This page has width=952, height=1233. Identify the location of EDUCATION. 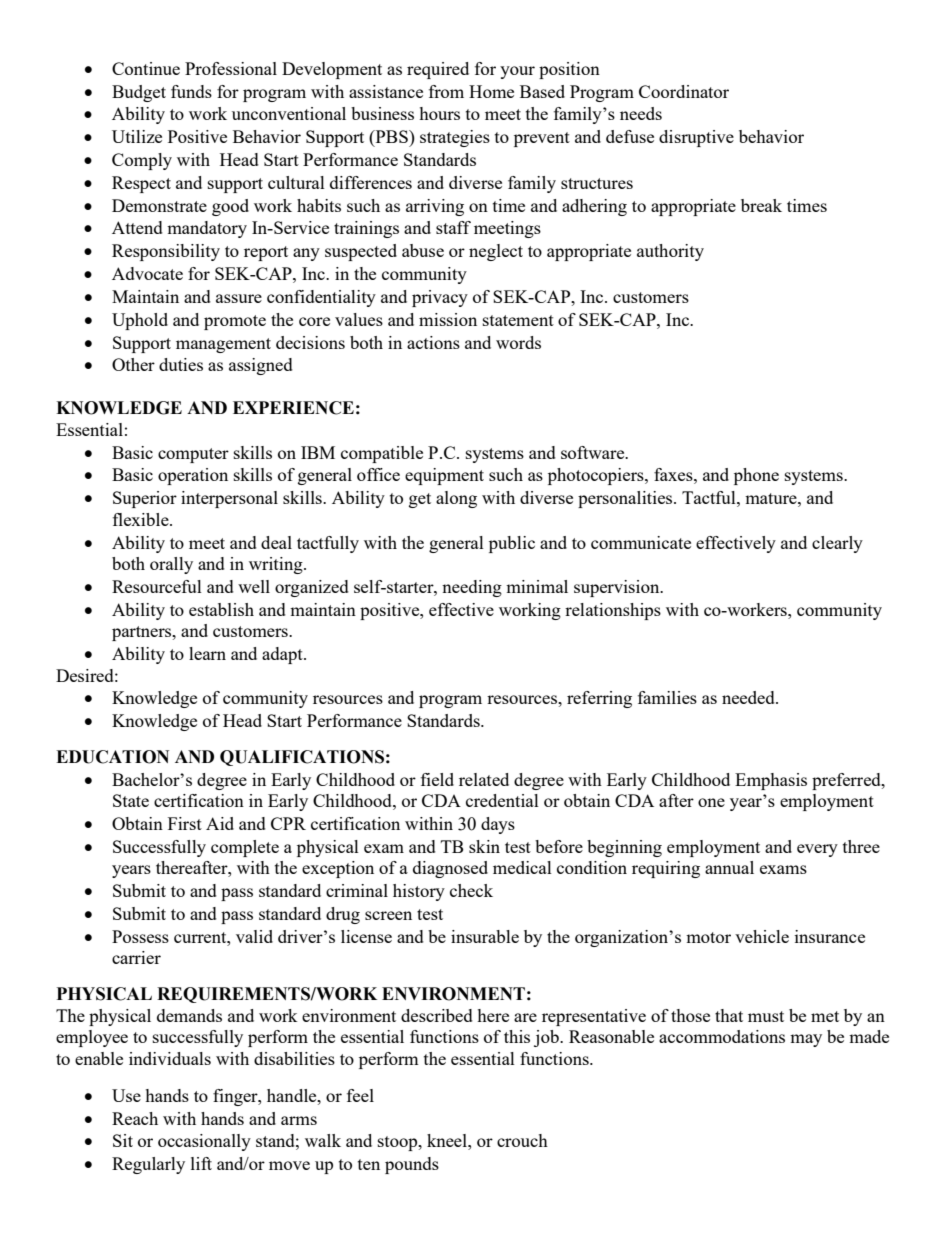
(112, 757).
